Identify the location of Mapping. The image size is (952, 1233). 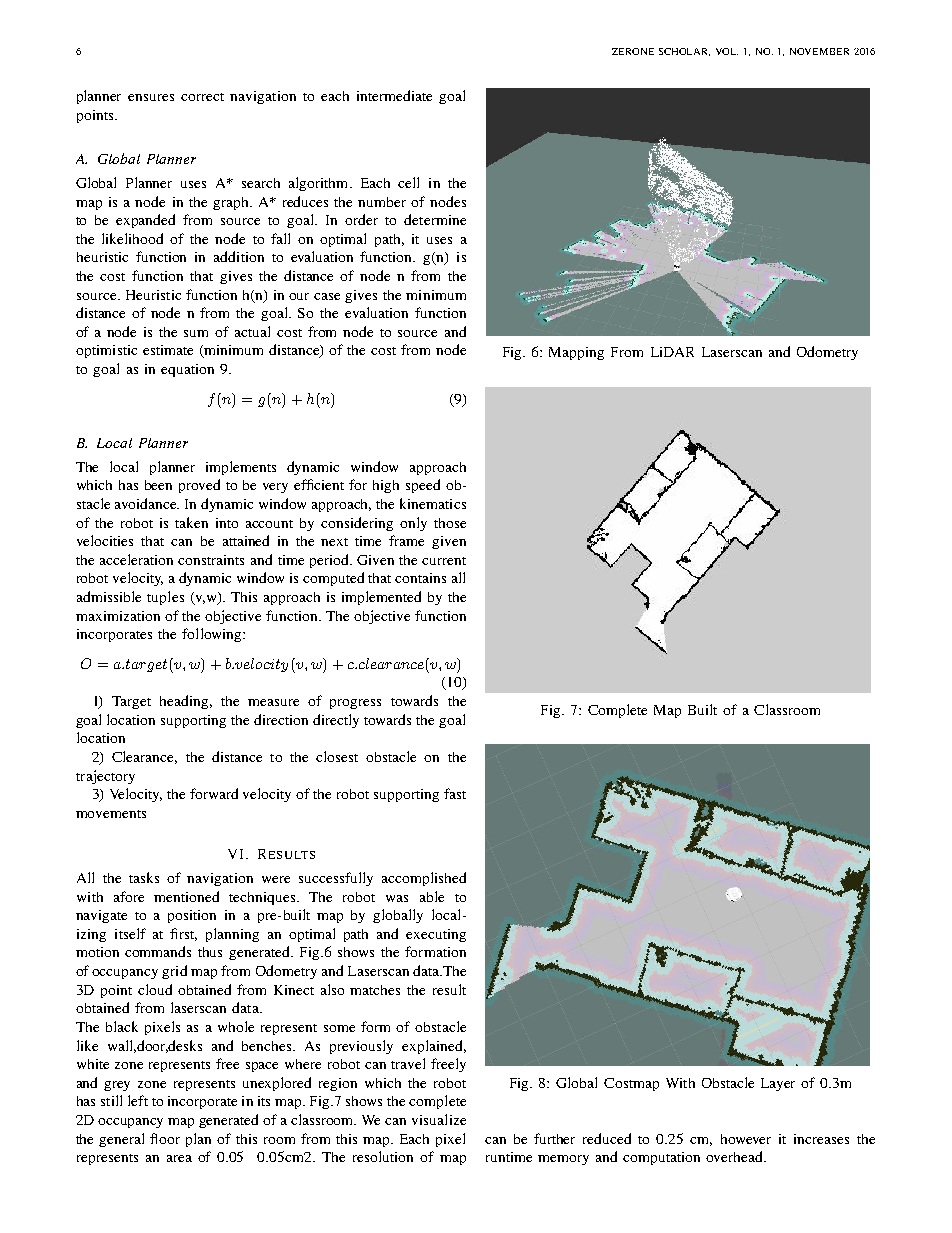
(576, 353).
